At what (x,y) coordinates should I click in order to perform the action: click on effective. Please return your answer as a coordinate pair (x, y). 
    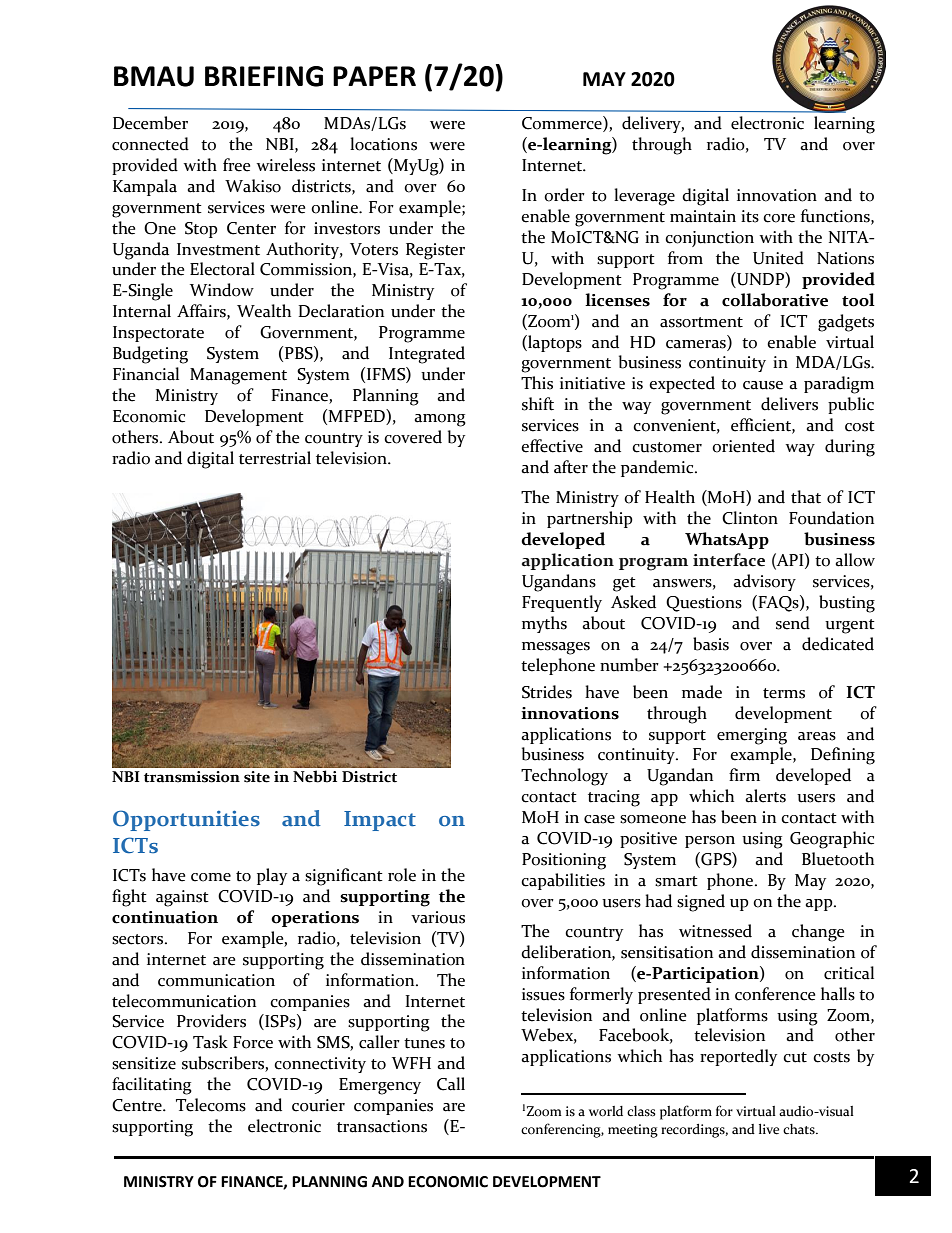
    Looking at the image, I should click on (552, 446).
